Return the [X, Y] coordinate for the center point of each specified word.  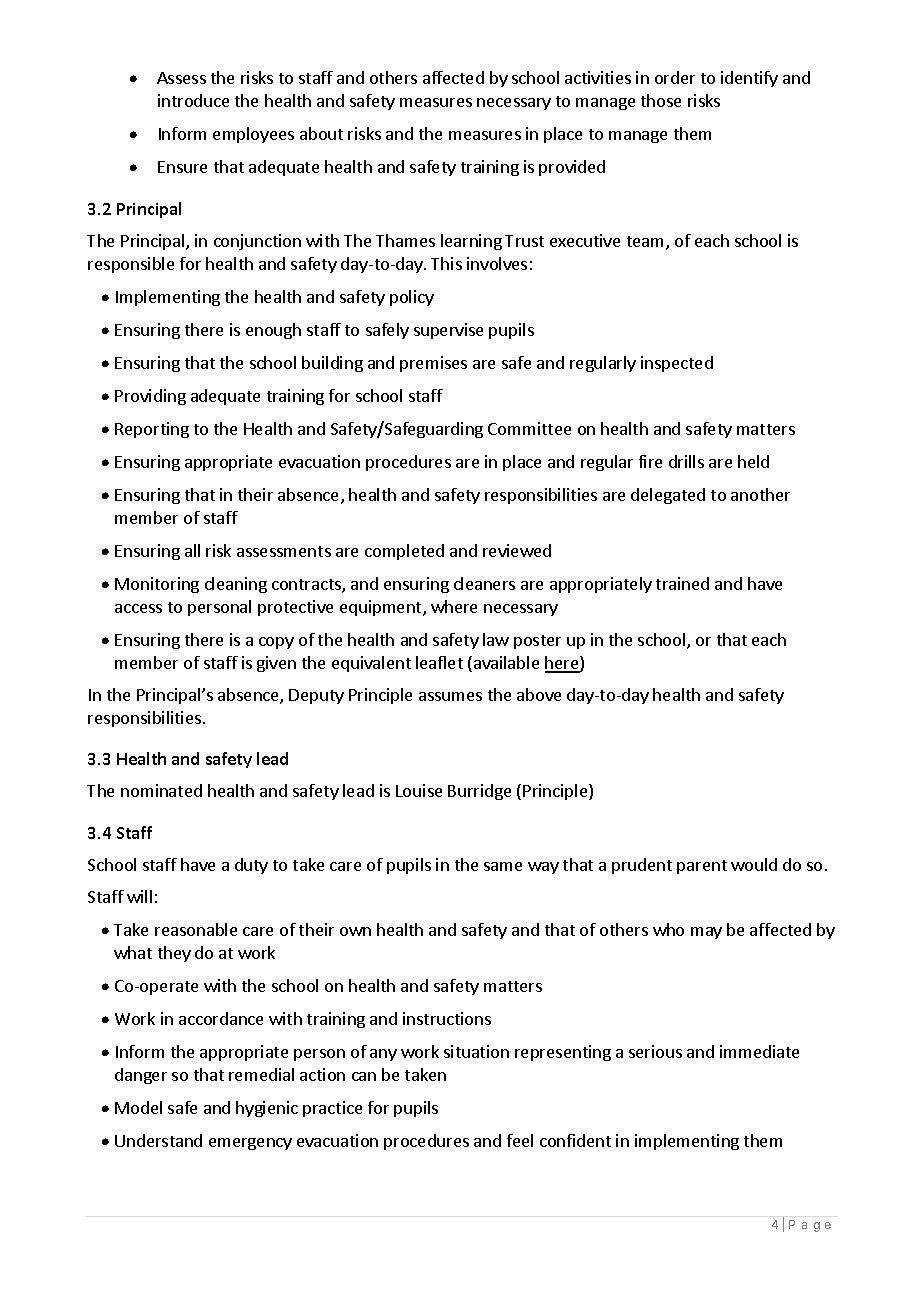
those [661, 100]
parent [702, 867]
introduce [193, 100]
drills [686, 461]
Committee [529, 428]
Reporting [152, 430]
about [321, 133]
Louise [419, 790]
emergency [250, 1144]
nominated [161, 790]
